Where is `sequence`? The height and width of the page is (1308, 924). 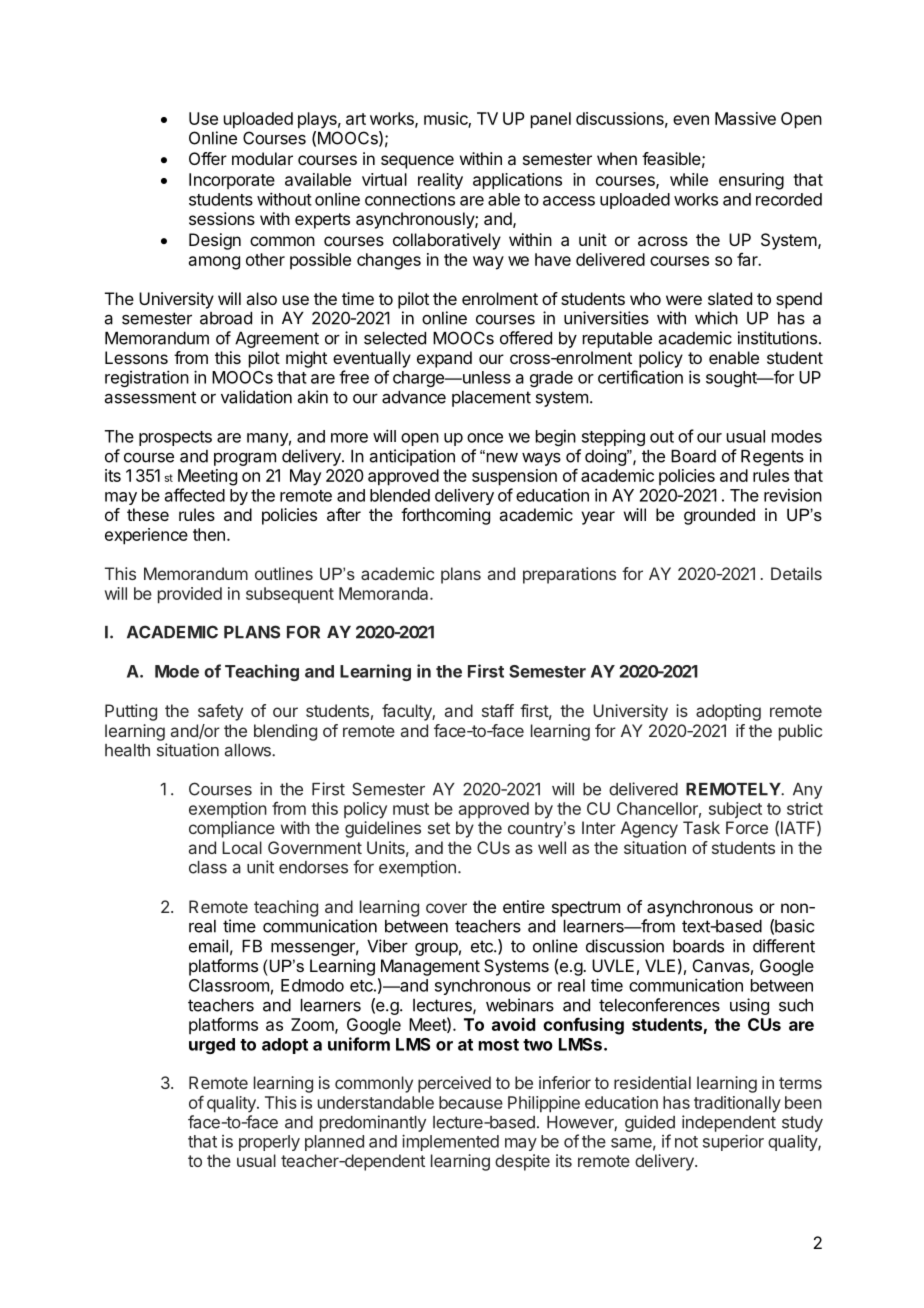 sequence is located at coordinates (417, 162).
